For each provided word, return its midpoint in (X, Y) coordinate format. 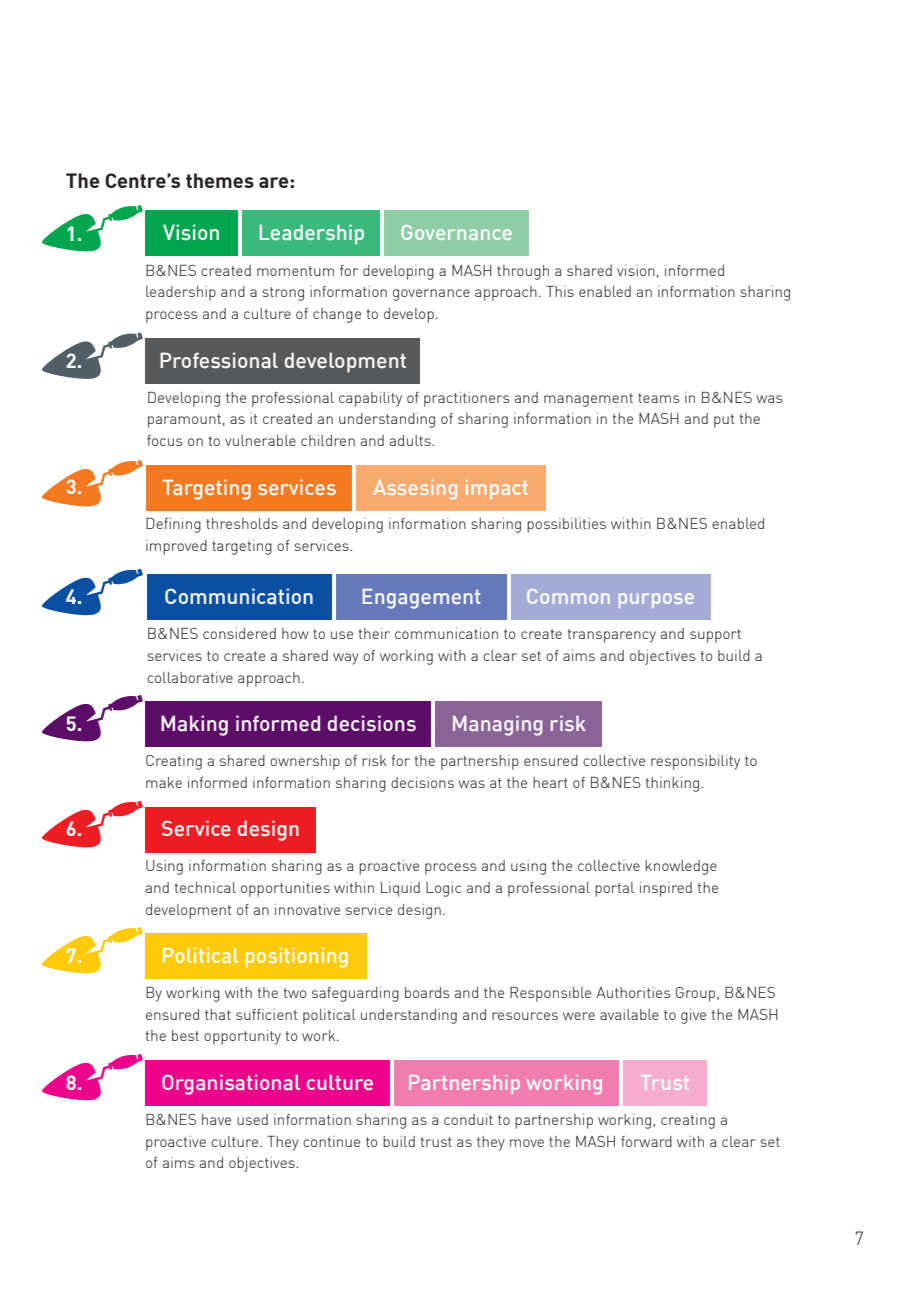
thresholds (242, 523)
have (216, 1119)
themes (220, 180)
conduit (468, 1119)
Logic (443, 889)
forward (646, 1141)
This (560, 291)
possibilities (566, 525)
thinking (674, 784)
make (164, 782)
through (523, 272)
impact (497, 489)
